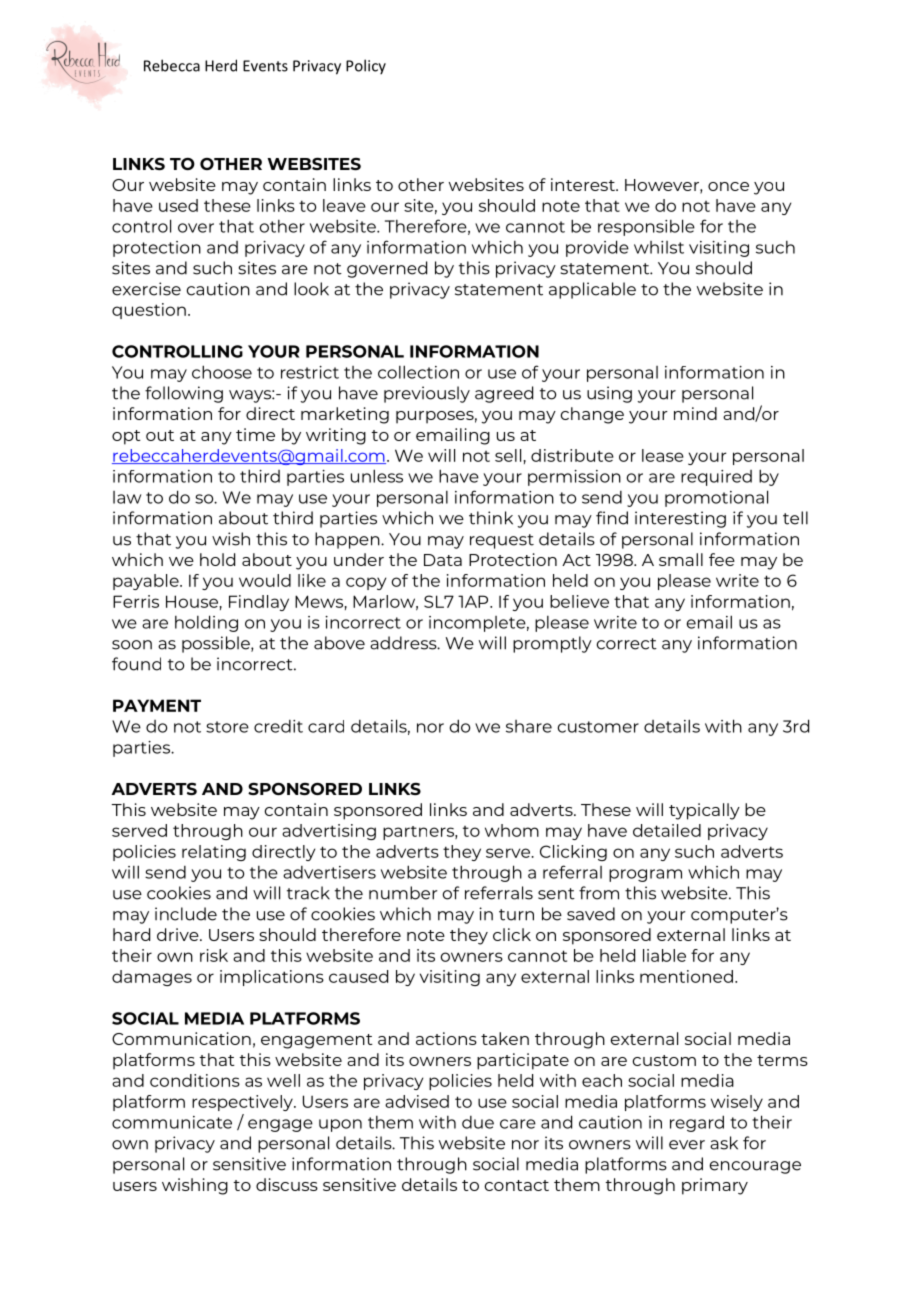 This page has width=924, height=1308. What do you see at coordinates (728, 186) in the page?
I see `once` at bounding box center [728, 186].
